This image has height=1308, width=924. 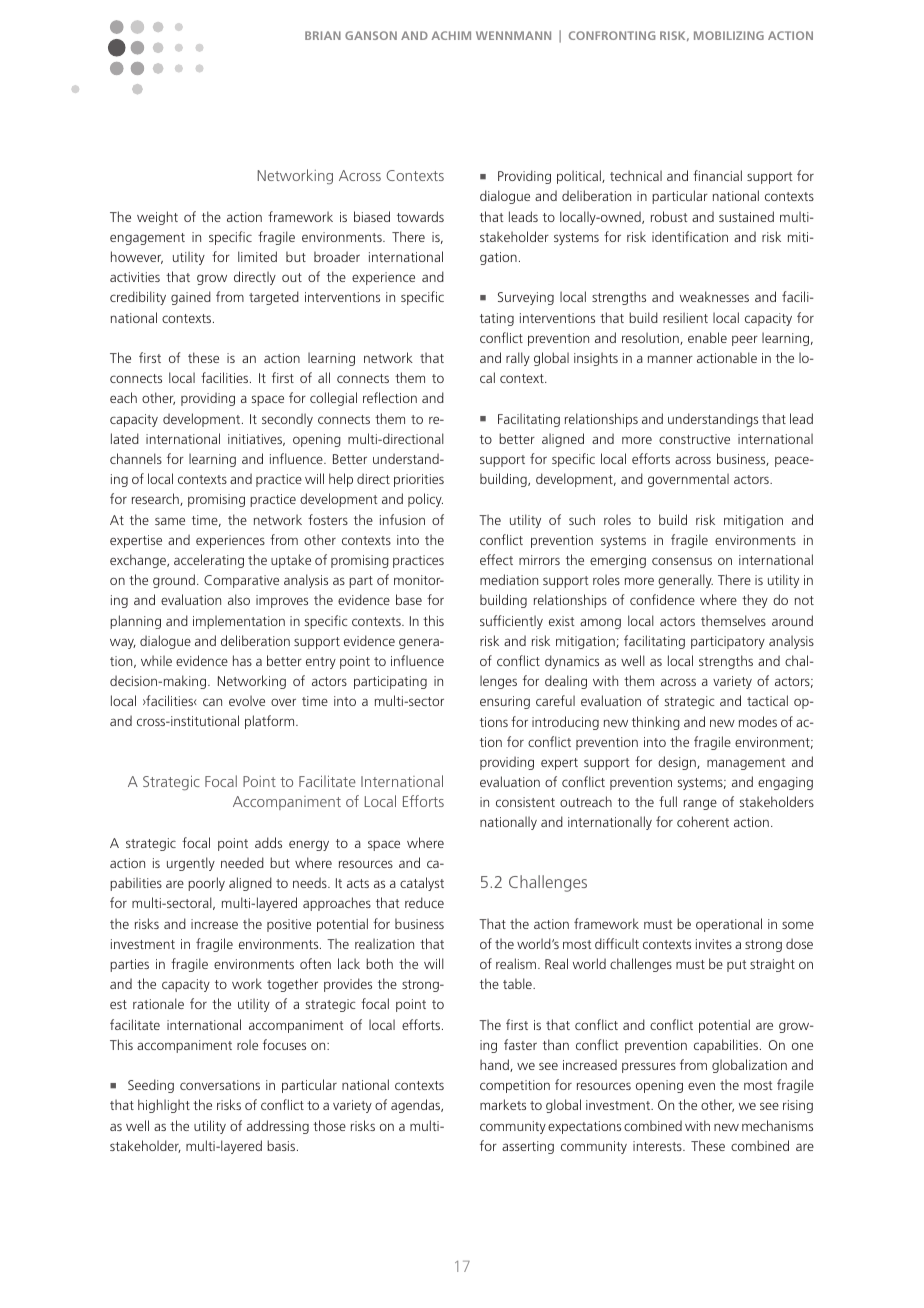 What do you see at coordinates (242, 660) in the image?
I see `has` at bounding box center [242, 660].
